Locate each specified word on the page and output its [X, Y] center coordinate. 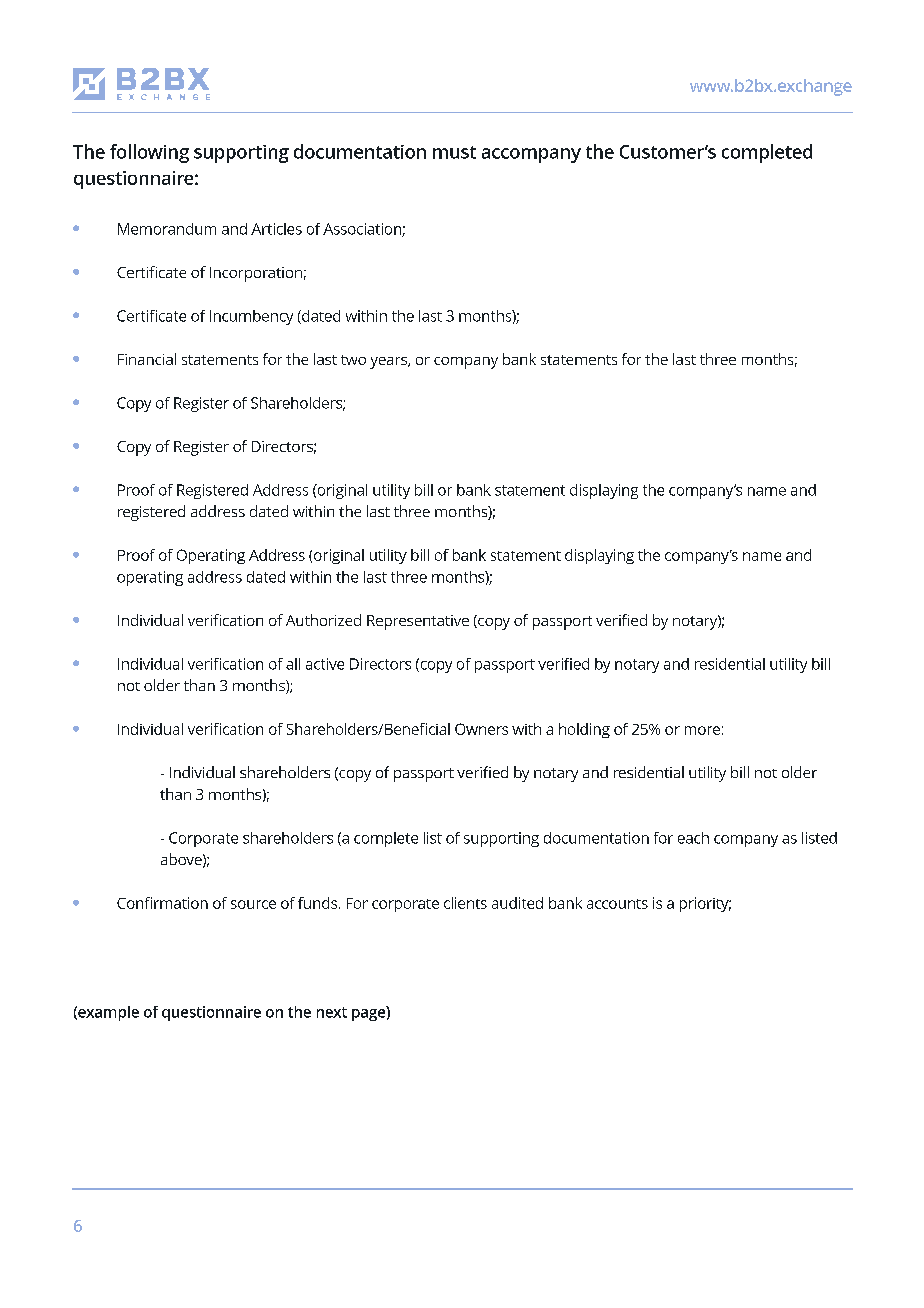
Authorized [323, 620]
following [149, 153]
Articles [276, 229]
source [253, 904]
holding [584, 730]
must [454, 152]
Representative [418, 622]
